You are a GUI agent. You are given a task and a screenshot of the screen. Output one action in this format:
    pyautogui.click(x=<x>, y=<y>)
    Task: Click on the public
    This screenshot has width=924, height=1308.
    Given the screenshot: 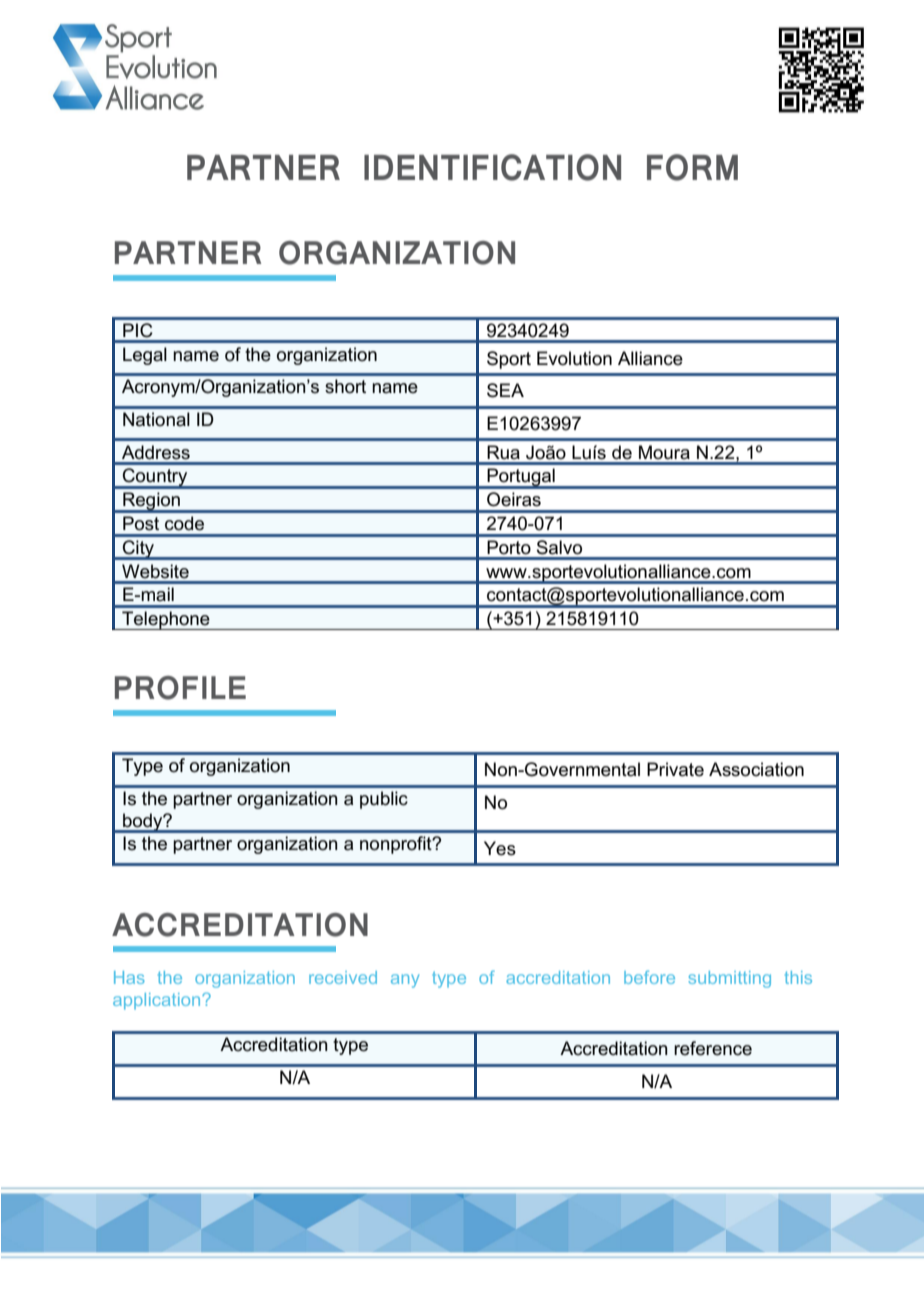 What is the action you would take?
    pyautogui.click(x=384, y=800)
